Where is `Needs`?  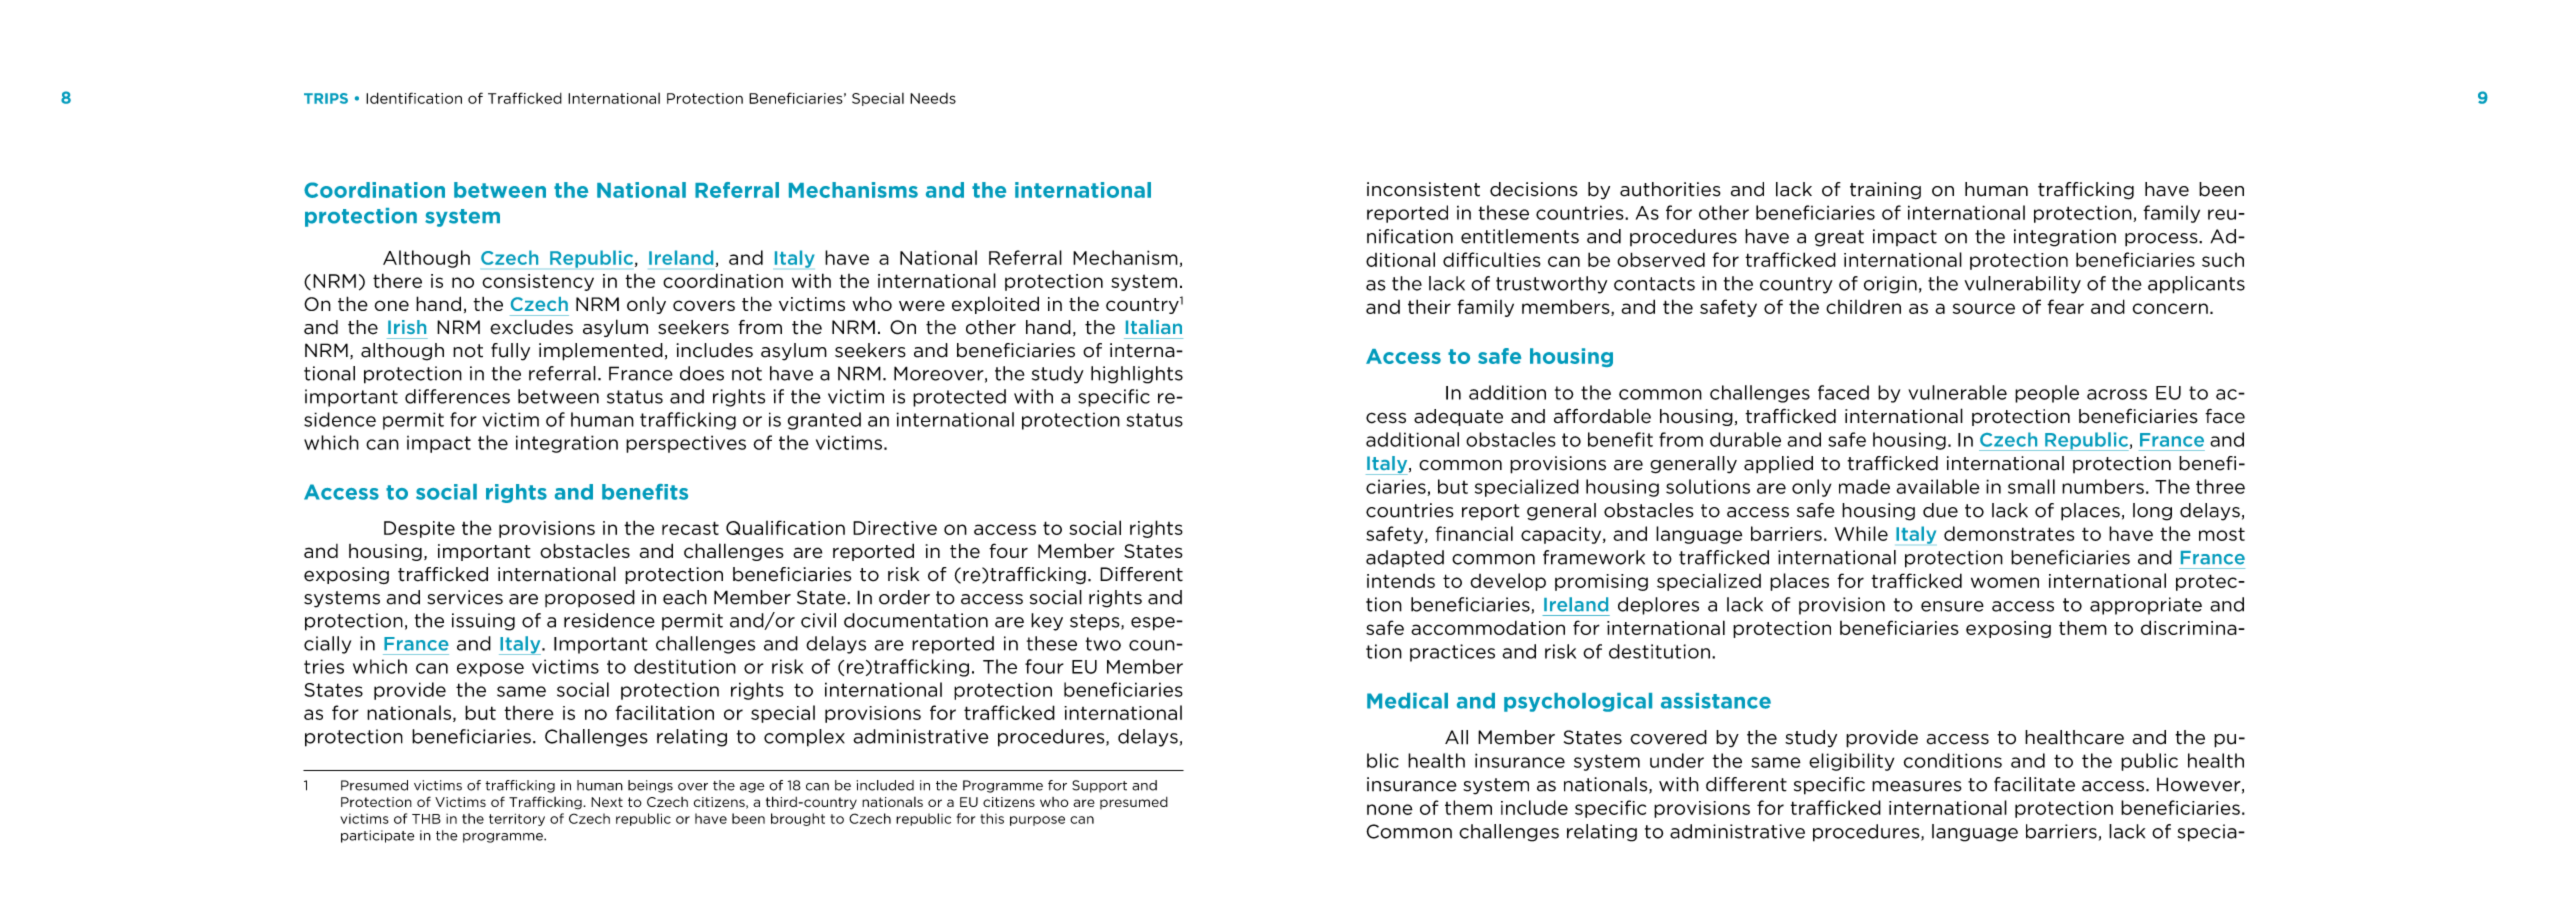
Needs is located at coordinates (933, 98).
